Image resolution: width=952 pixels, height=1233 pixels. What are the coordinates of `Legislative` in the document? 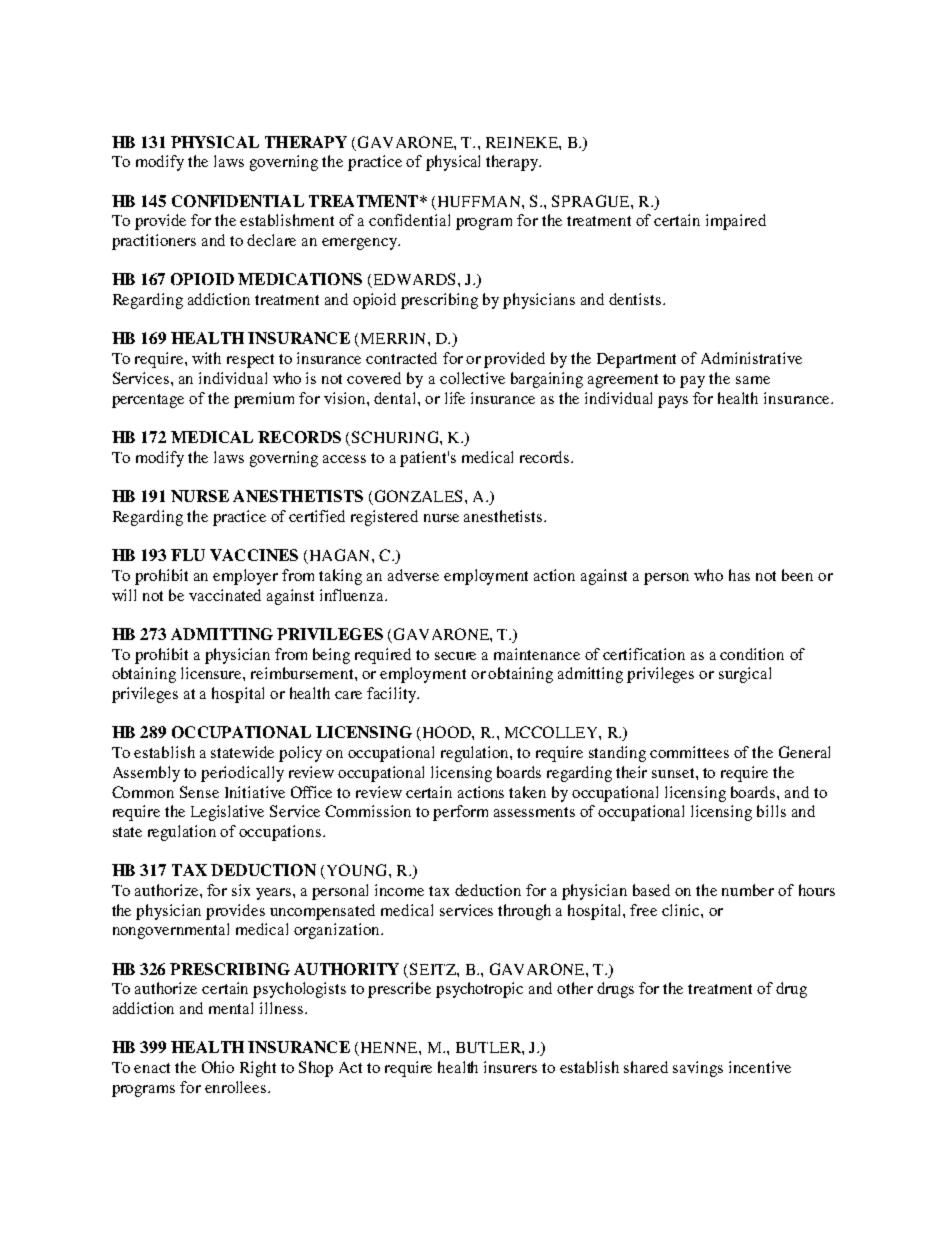 It's located at (227, 813).
